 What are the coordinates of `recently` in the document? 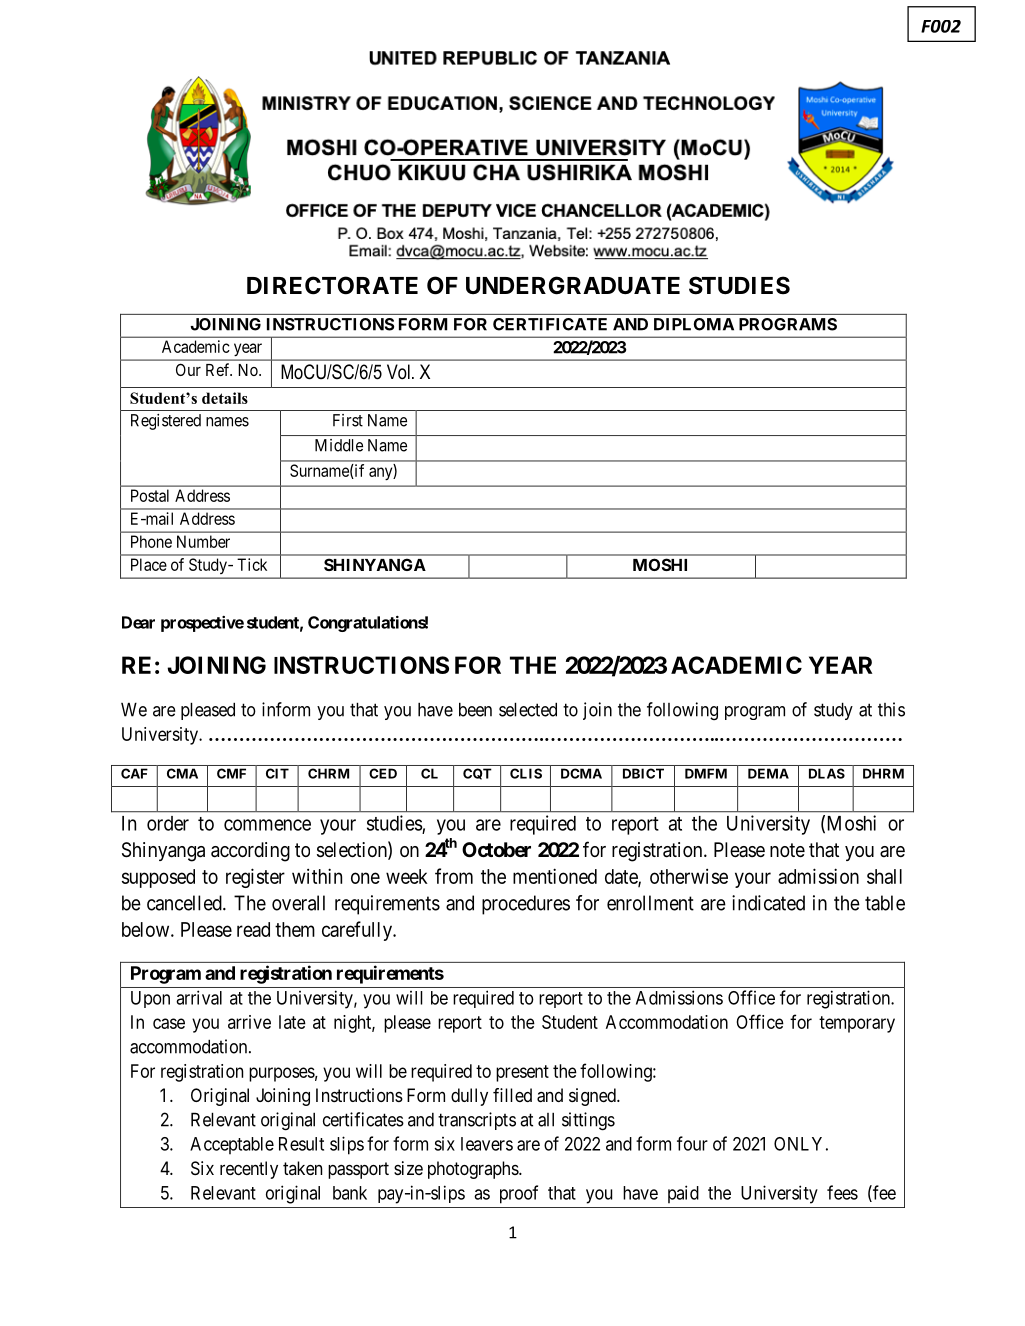 It's located at (249, 1170).
